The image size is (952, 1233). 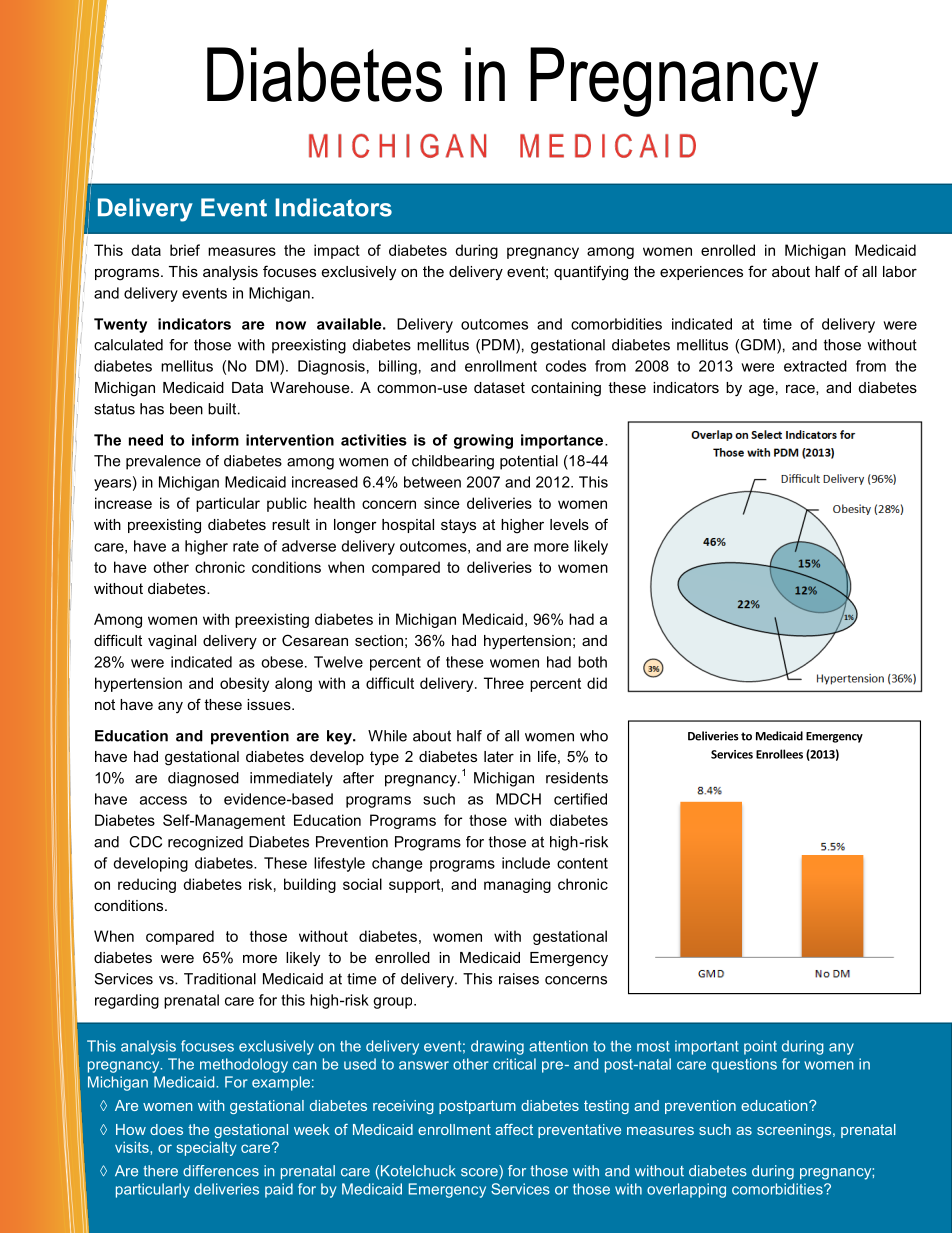 What do you see at coordinates (779, 754) in the screenshot?
I see `Enrollees` at bounding box center [779, 754].
